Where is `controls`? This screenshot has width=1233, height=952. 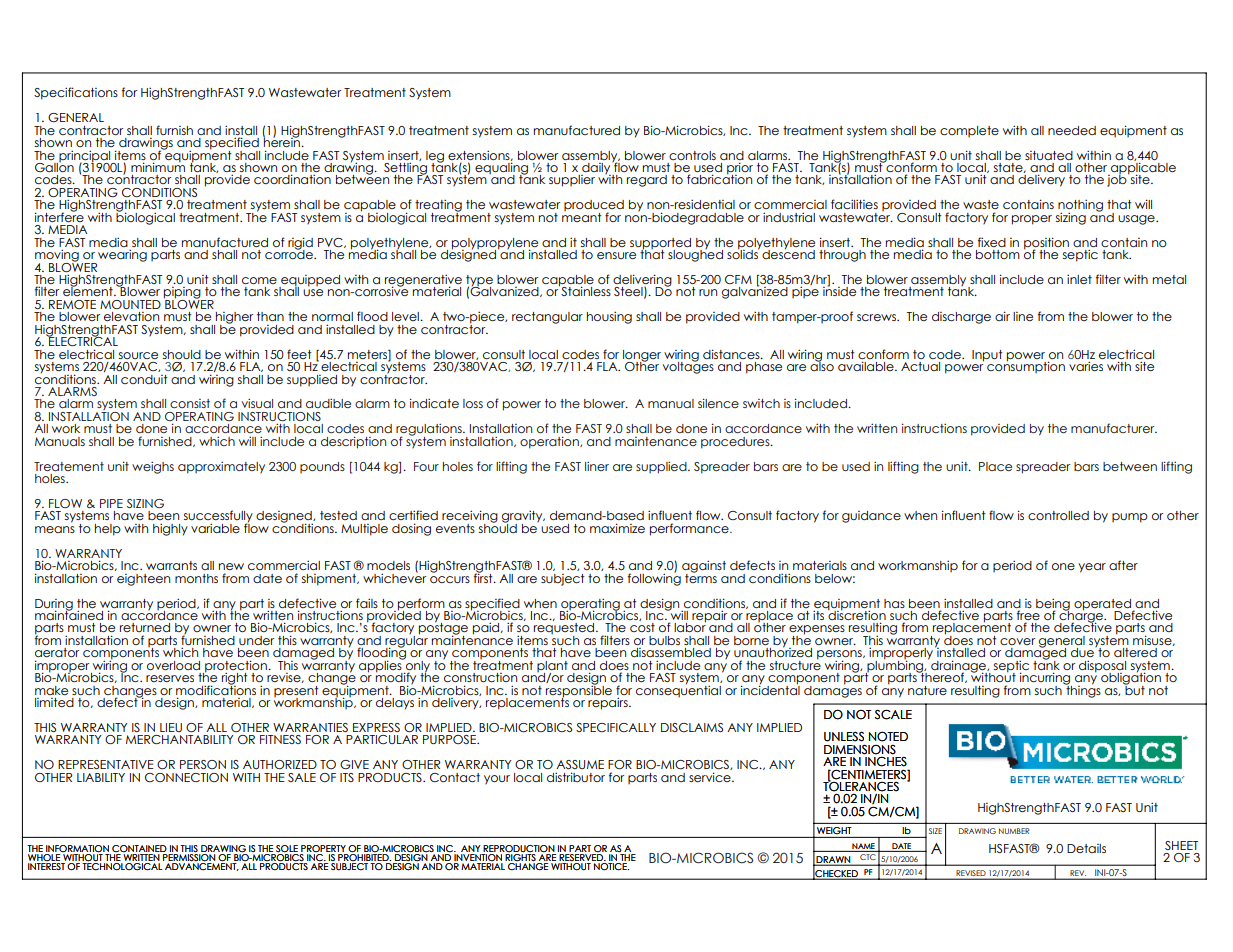 controls is located at coordinates (692, 155).
